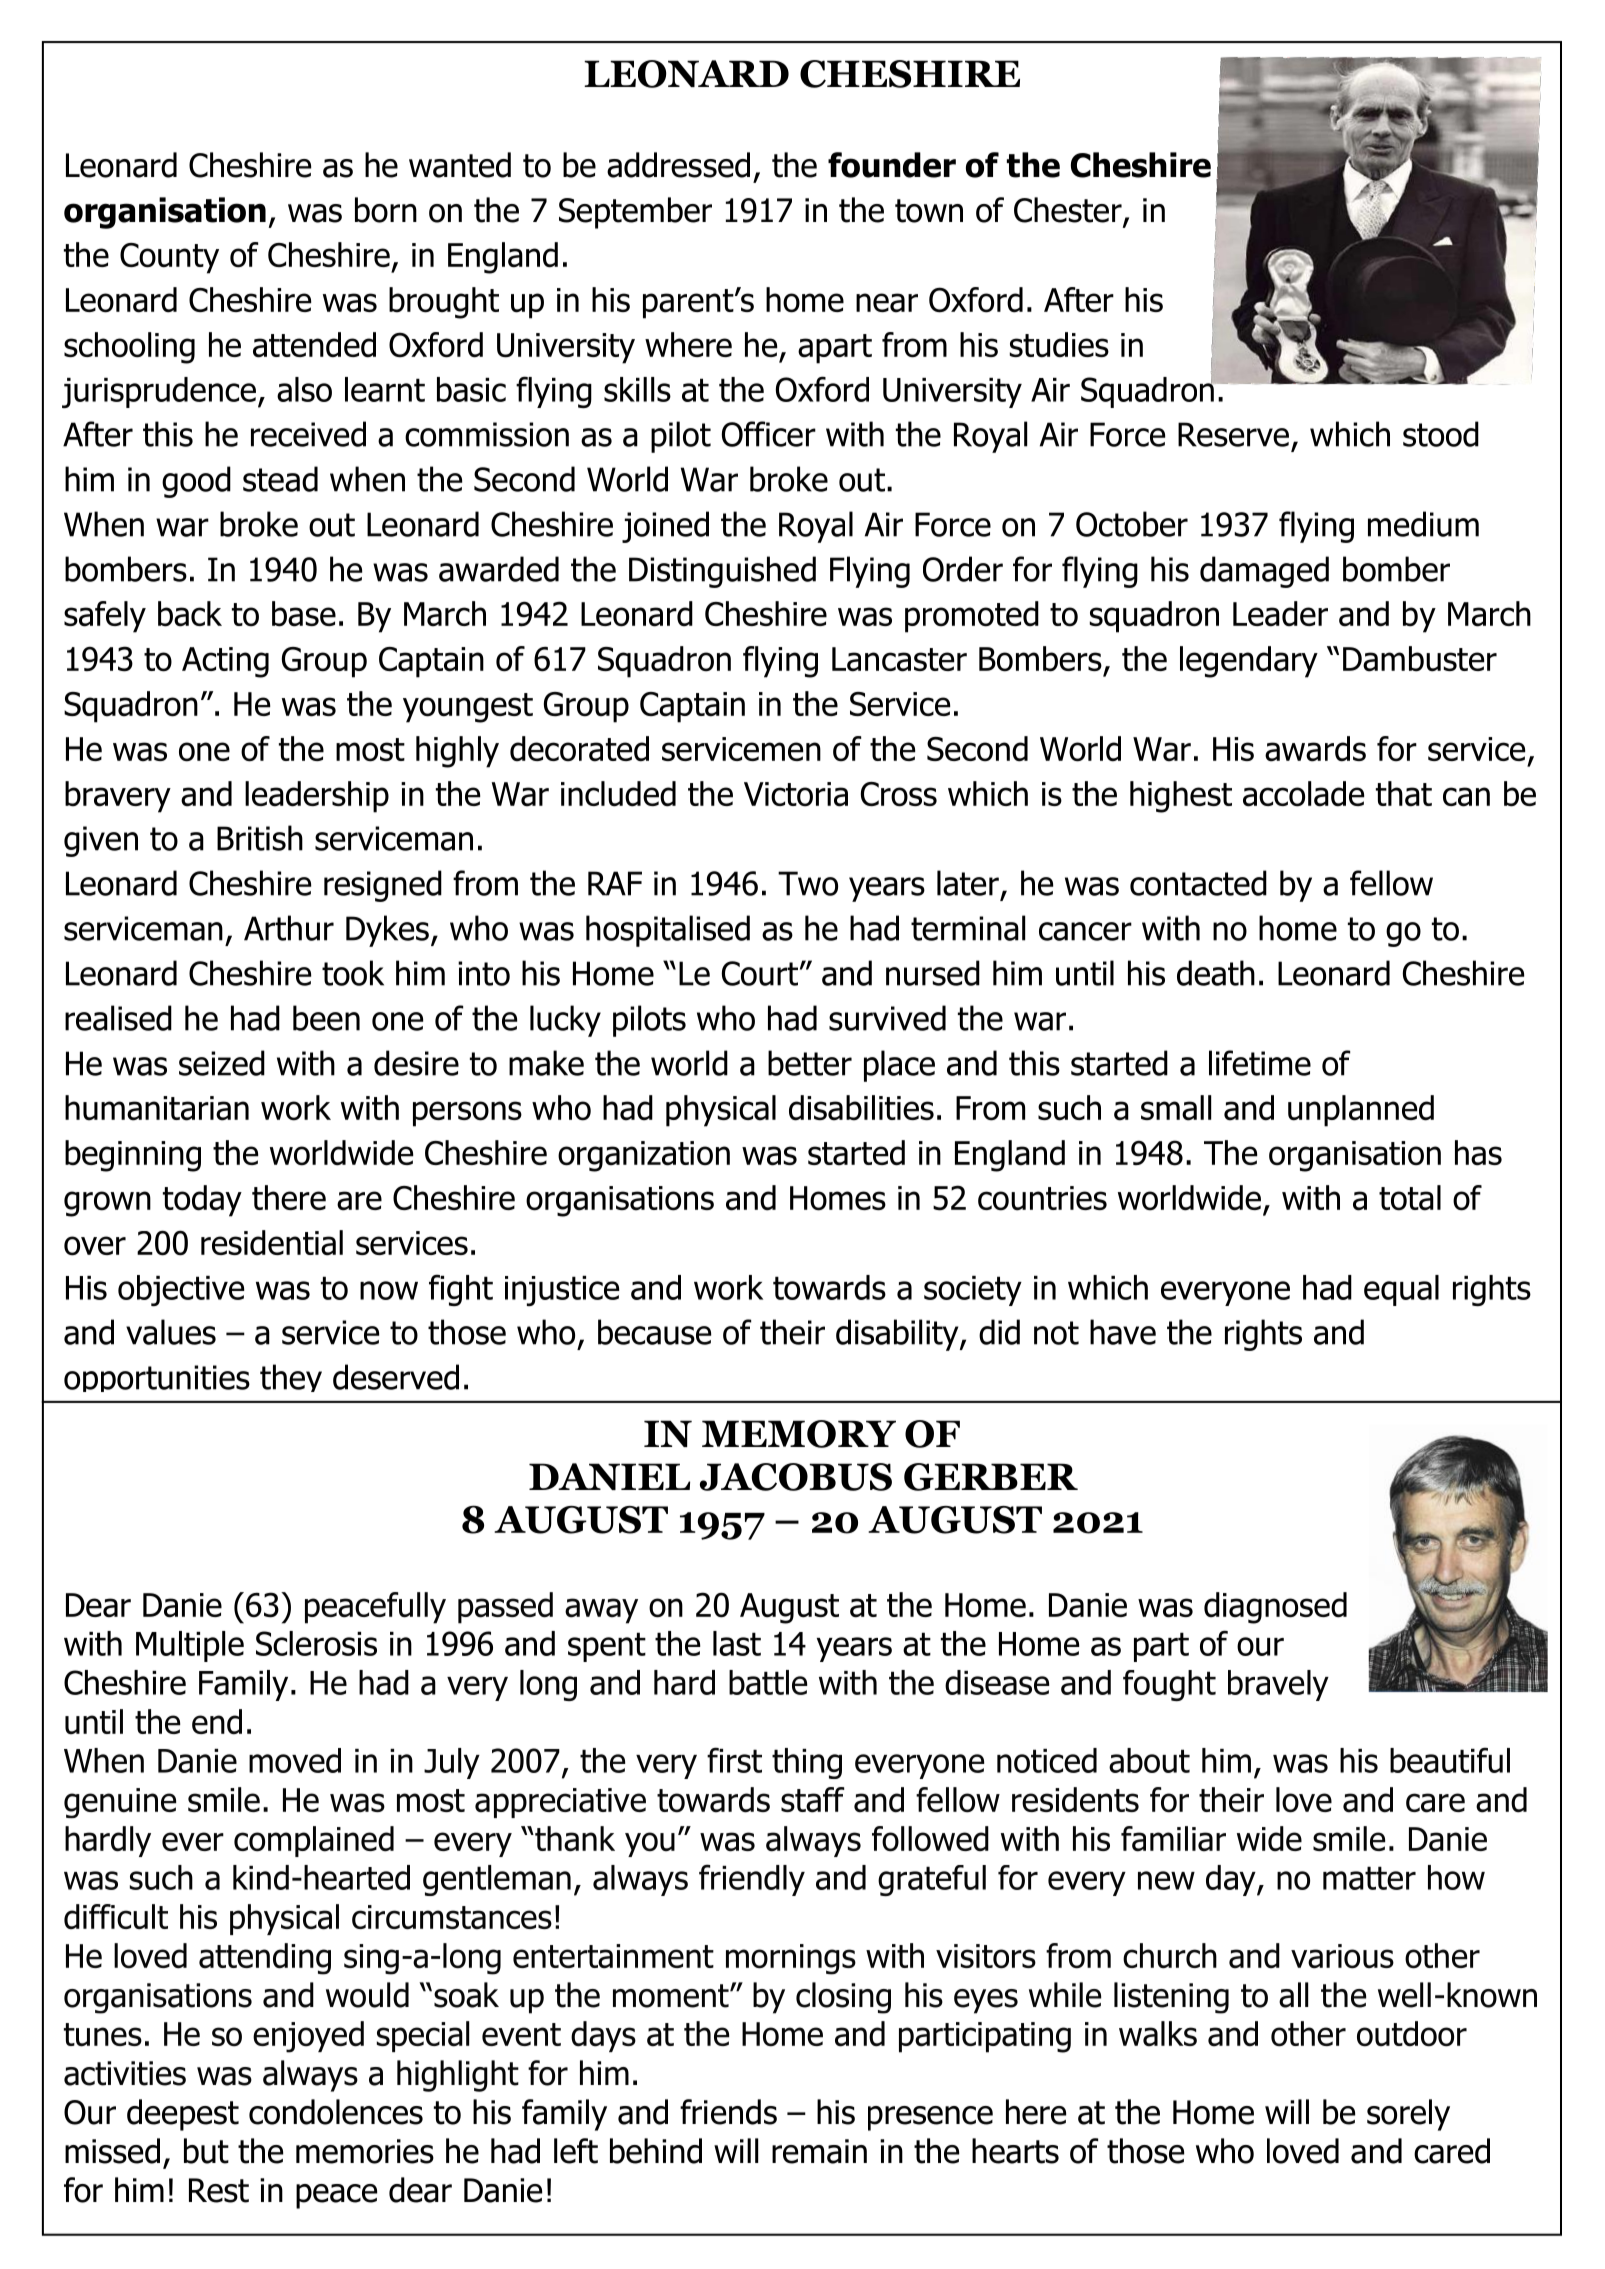 The image size is (1605, 2269). What do you see at coordinates (807, 1763) in the screenshot?
I see `thing` at bounding box center [807, 1763].
